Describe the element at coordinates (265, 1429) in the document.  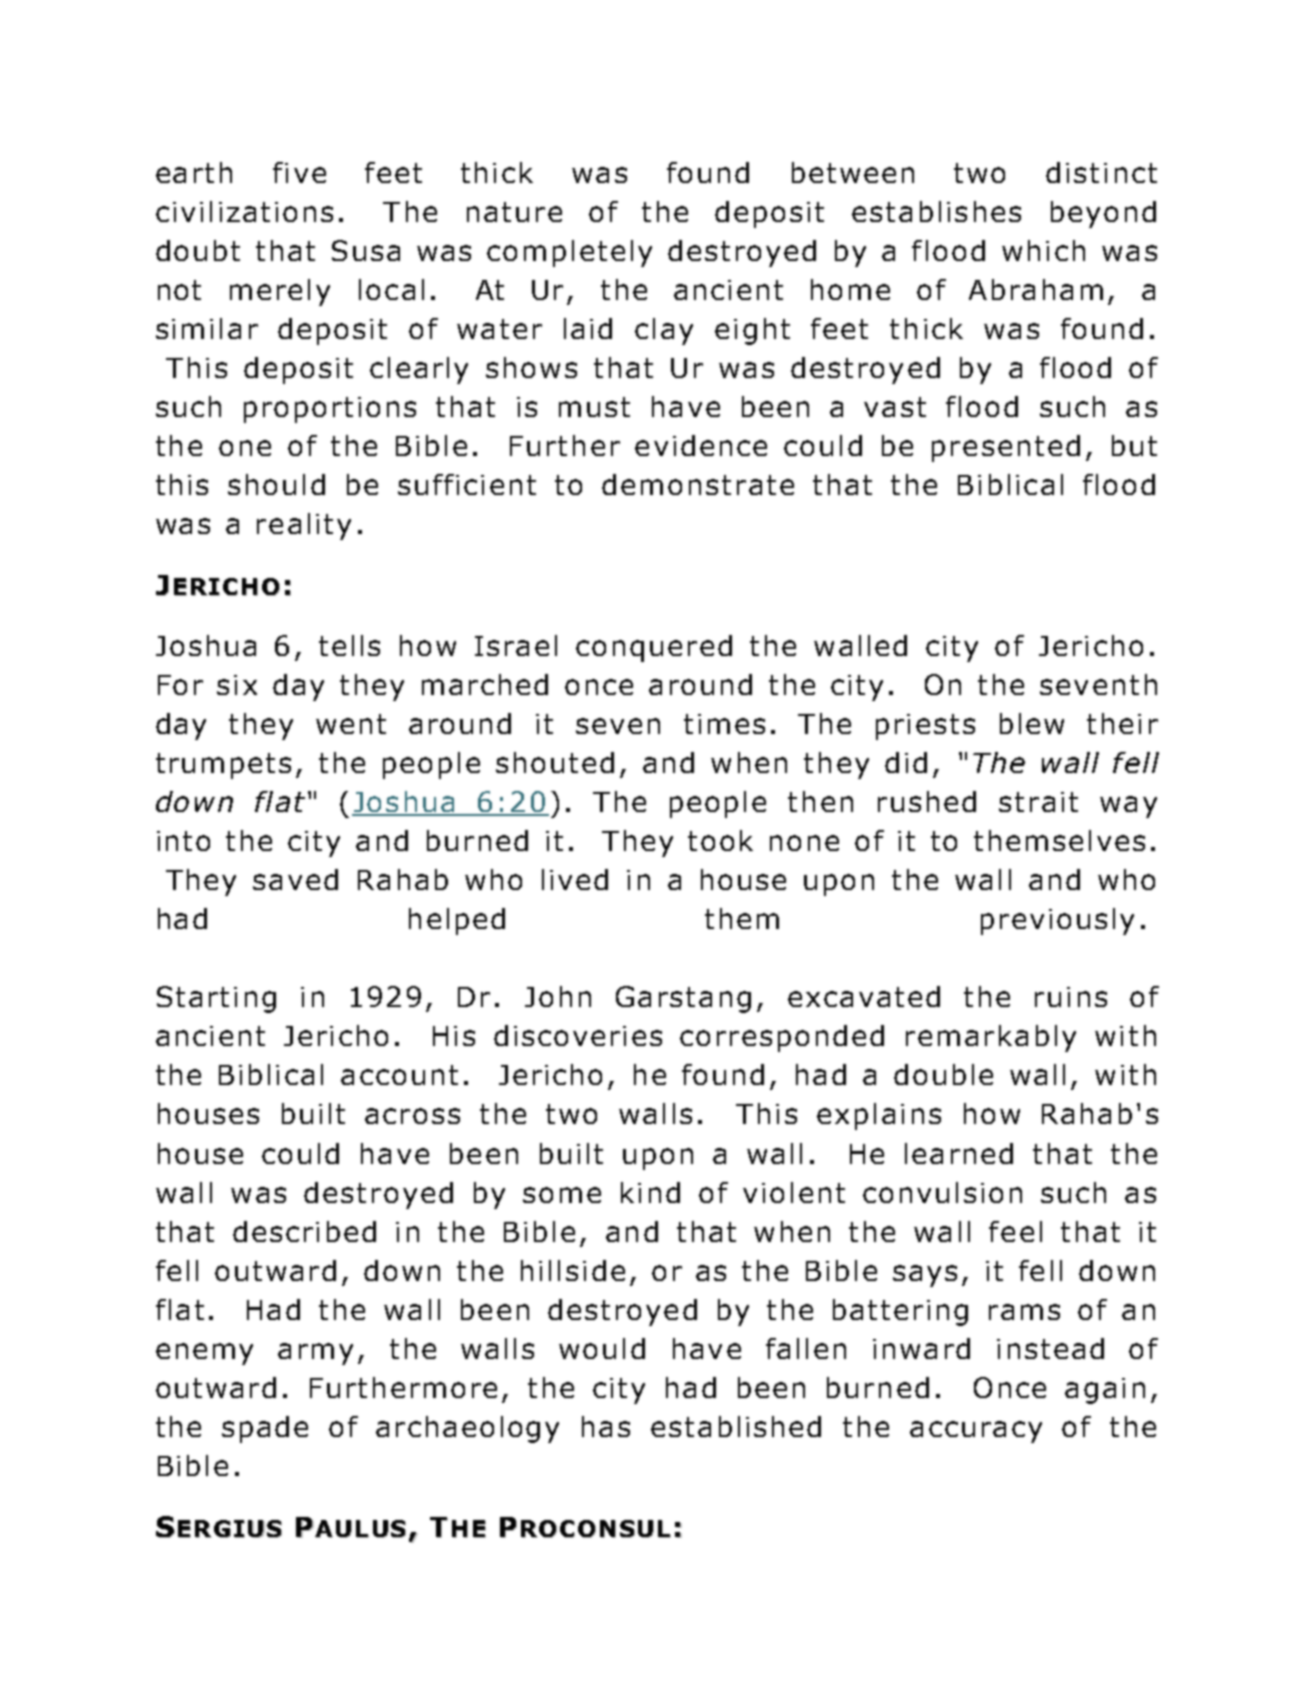
I see `spade` at that location.
